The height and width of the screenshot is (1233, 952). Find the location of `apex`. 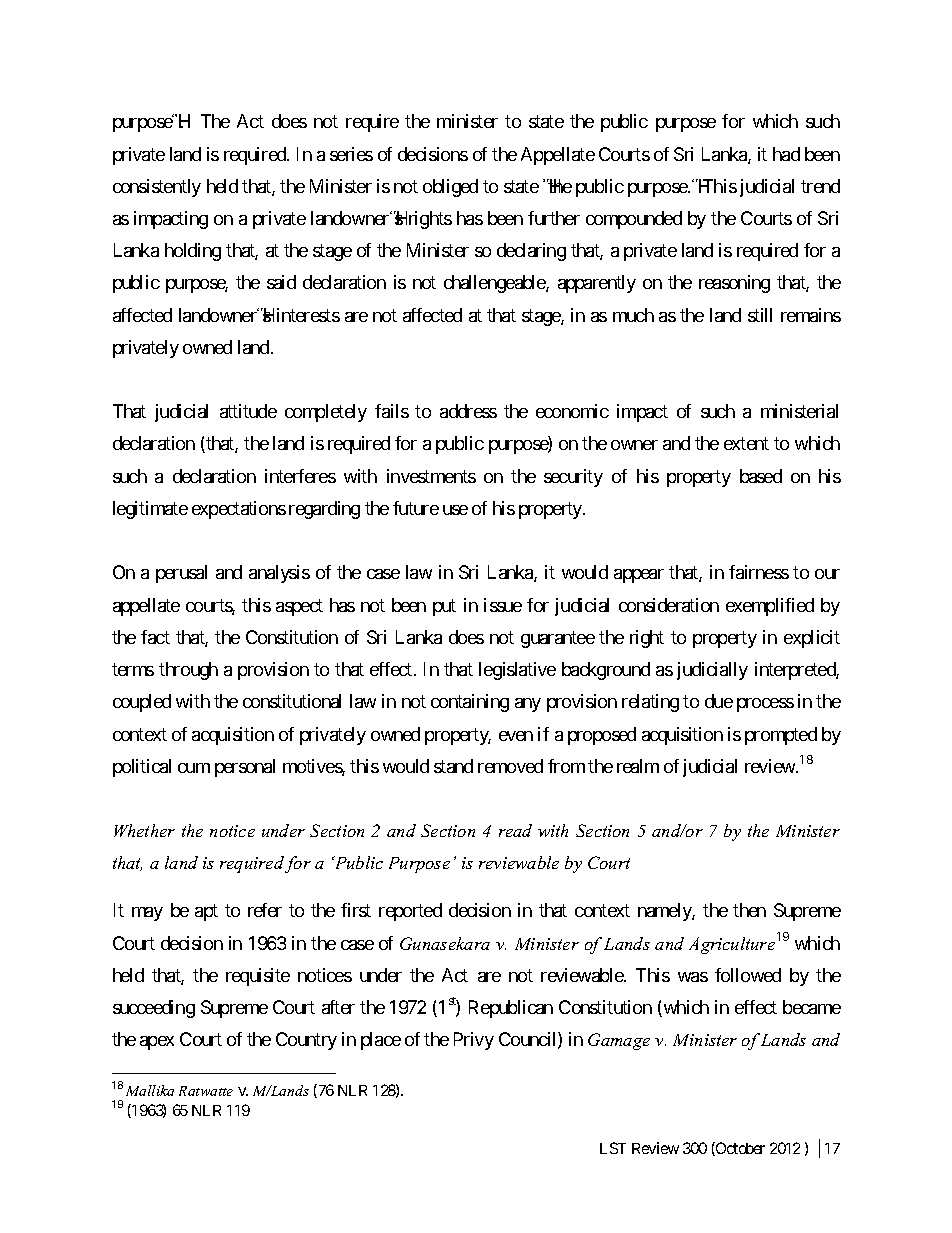

apex is located at coordinates (157, 1043).
